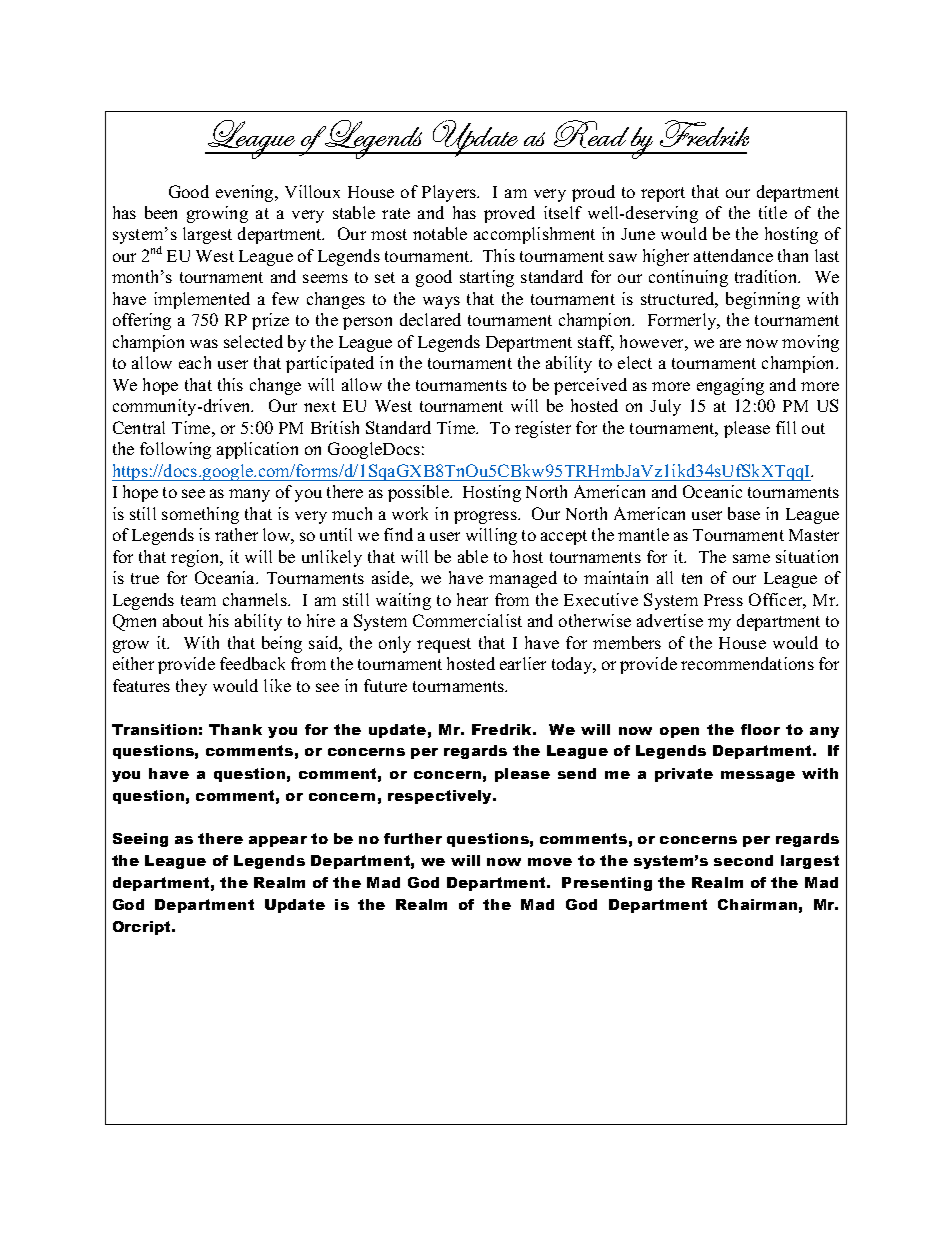 This screenshot has width=952, height=1233. What do you see at coordinates (743, 860) in the screenshot?
I see `second` at bounding box center [743, 860].
